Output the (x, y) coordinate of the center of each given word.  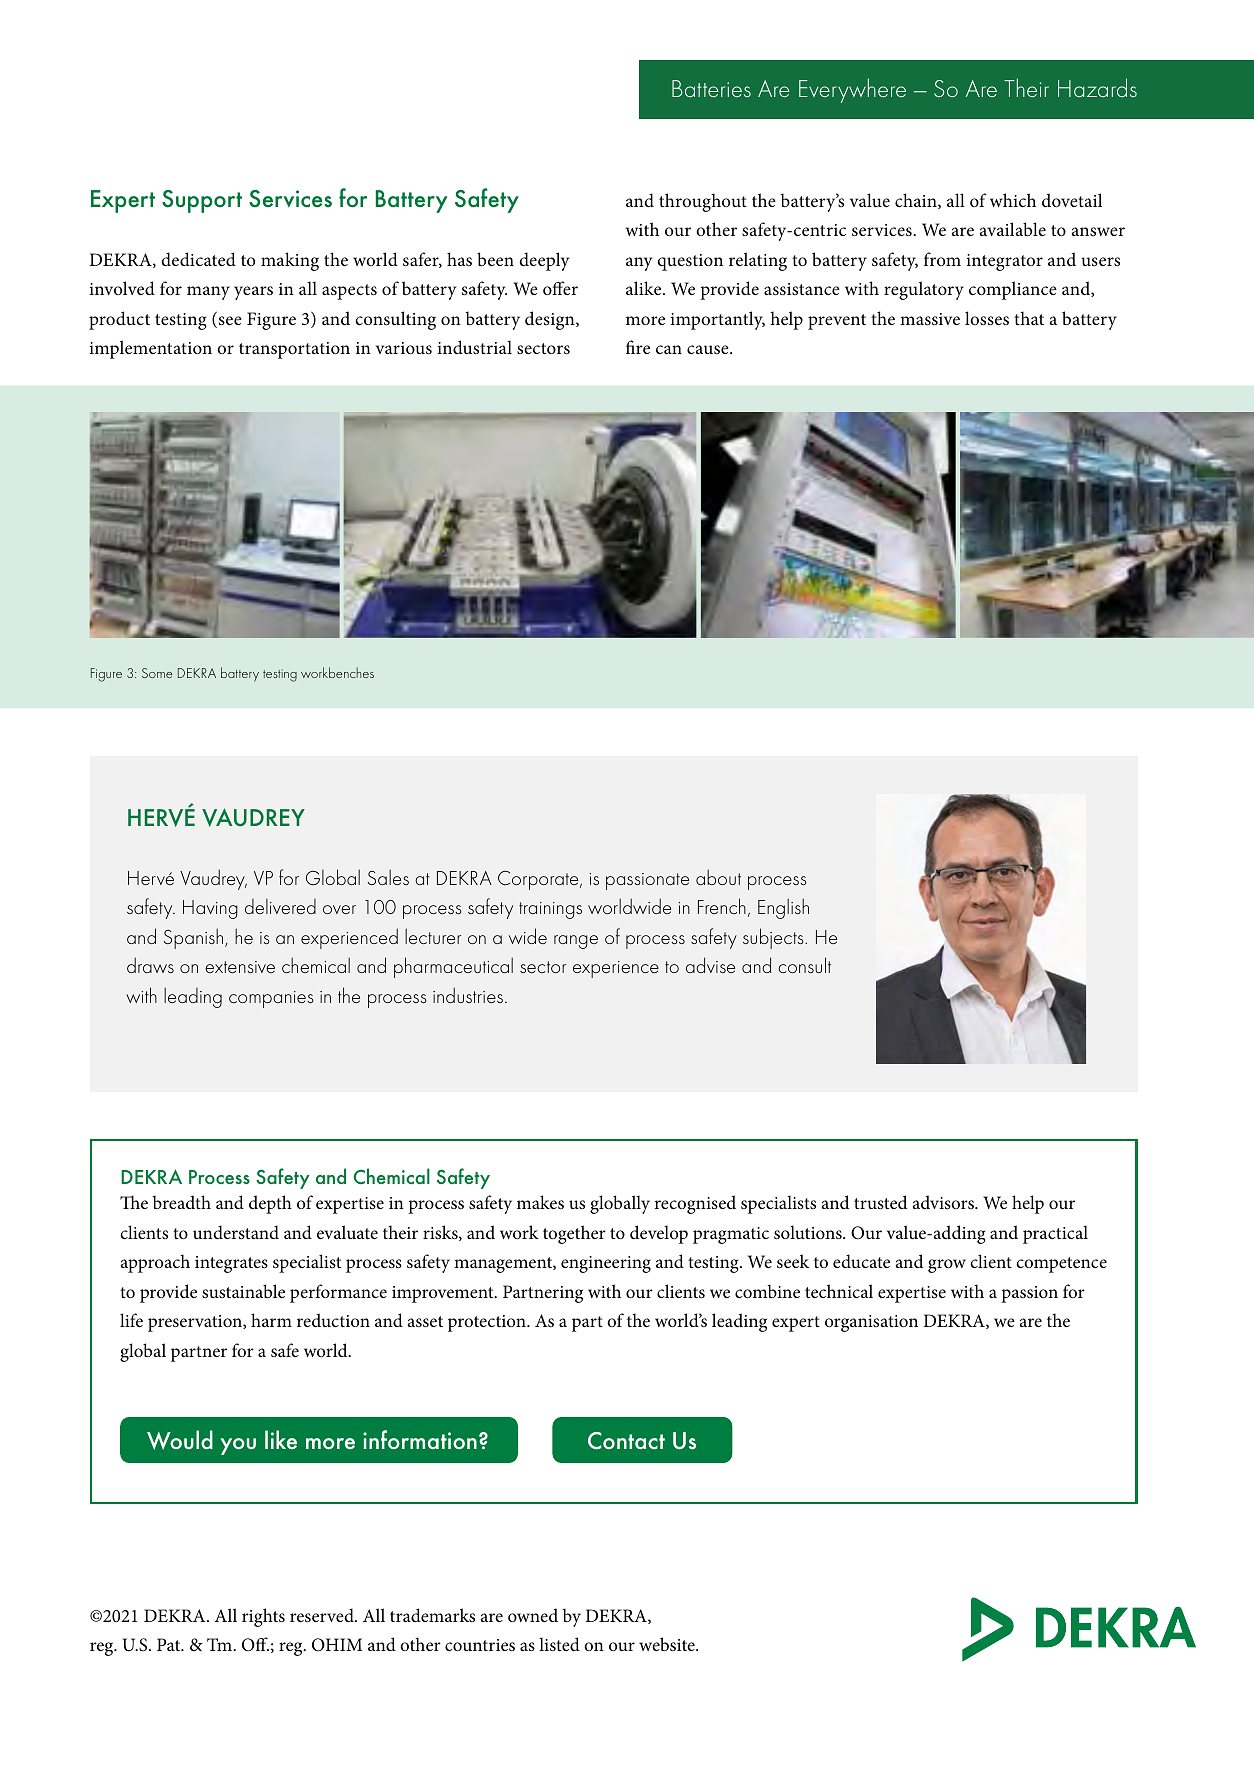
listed (559, 1644)
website (668, 1644)
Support (202, 201)
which (1013, 200)
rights (263, 1617)
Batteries (711, 88)
